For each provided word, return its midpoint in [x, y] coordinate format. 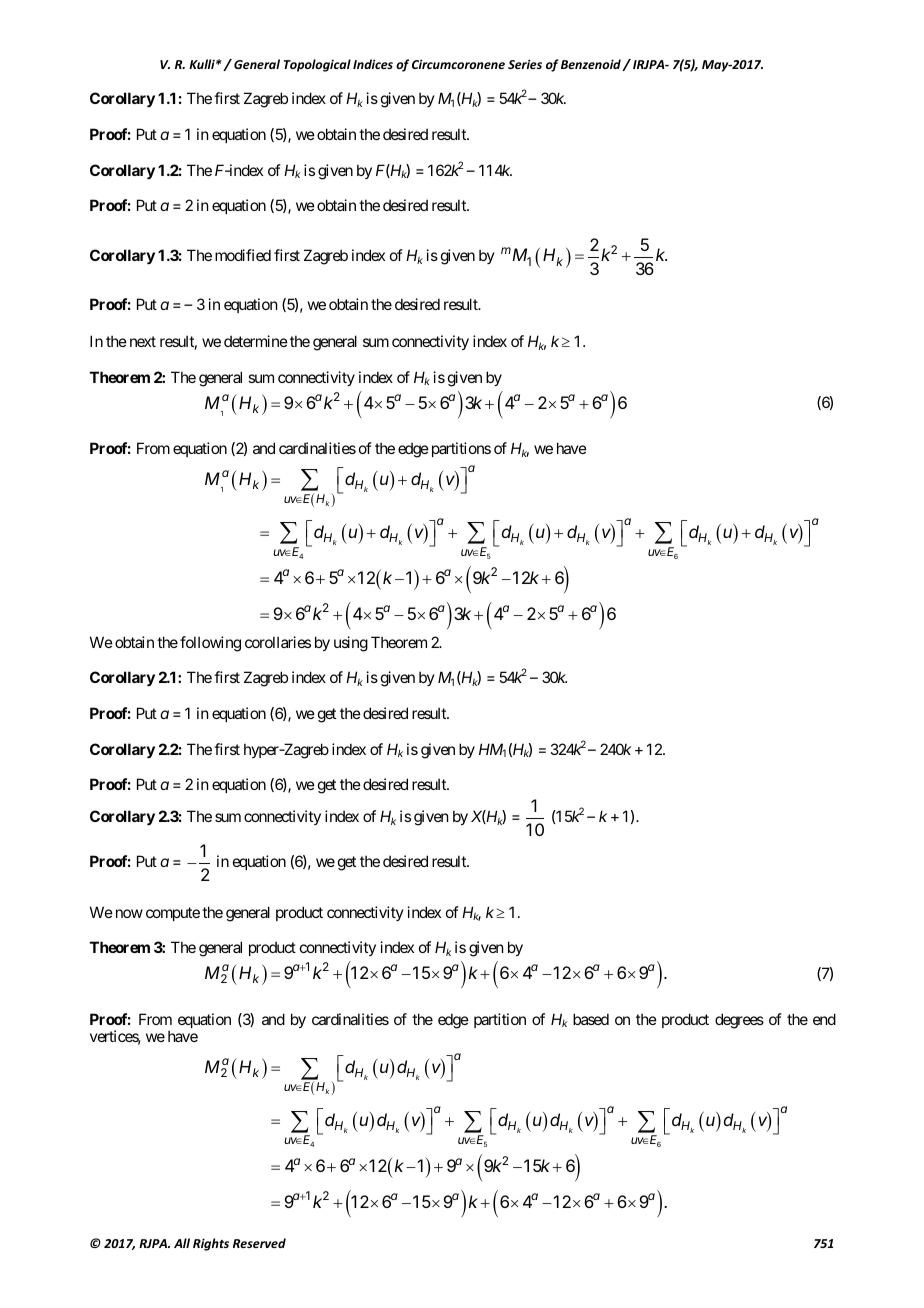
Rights [211, 1244]
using [351, 644]
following [210, 644]
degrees [739, 1021]
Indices [373, 64]
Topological [317, 65]
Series [525, 64]
